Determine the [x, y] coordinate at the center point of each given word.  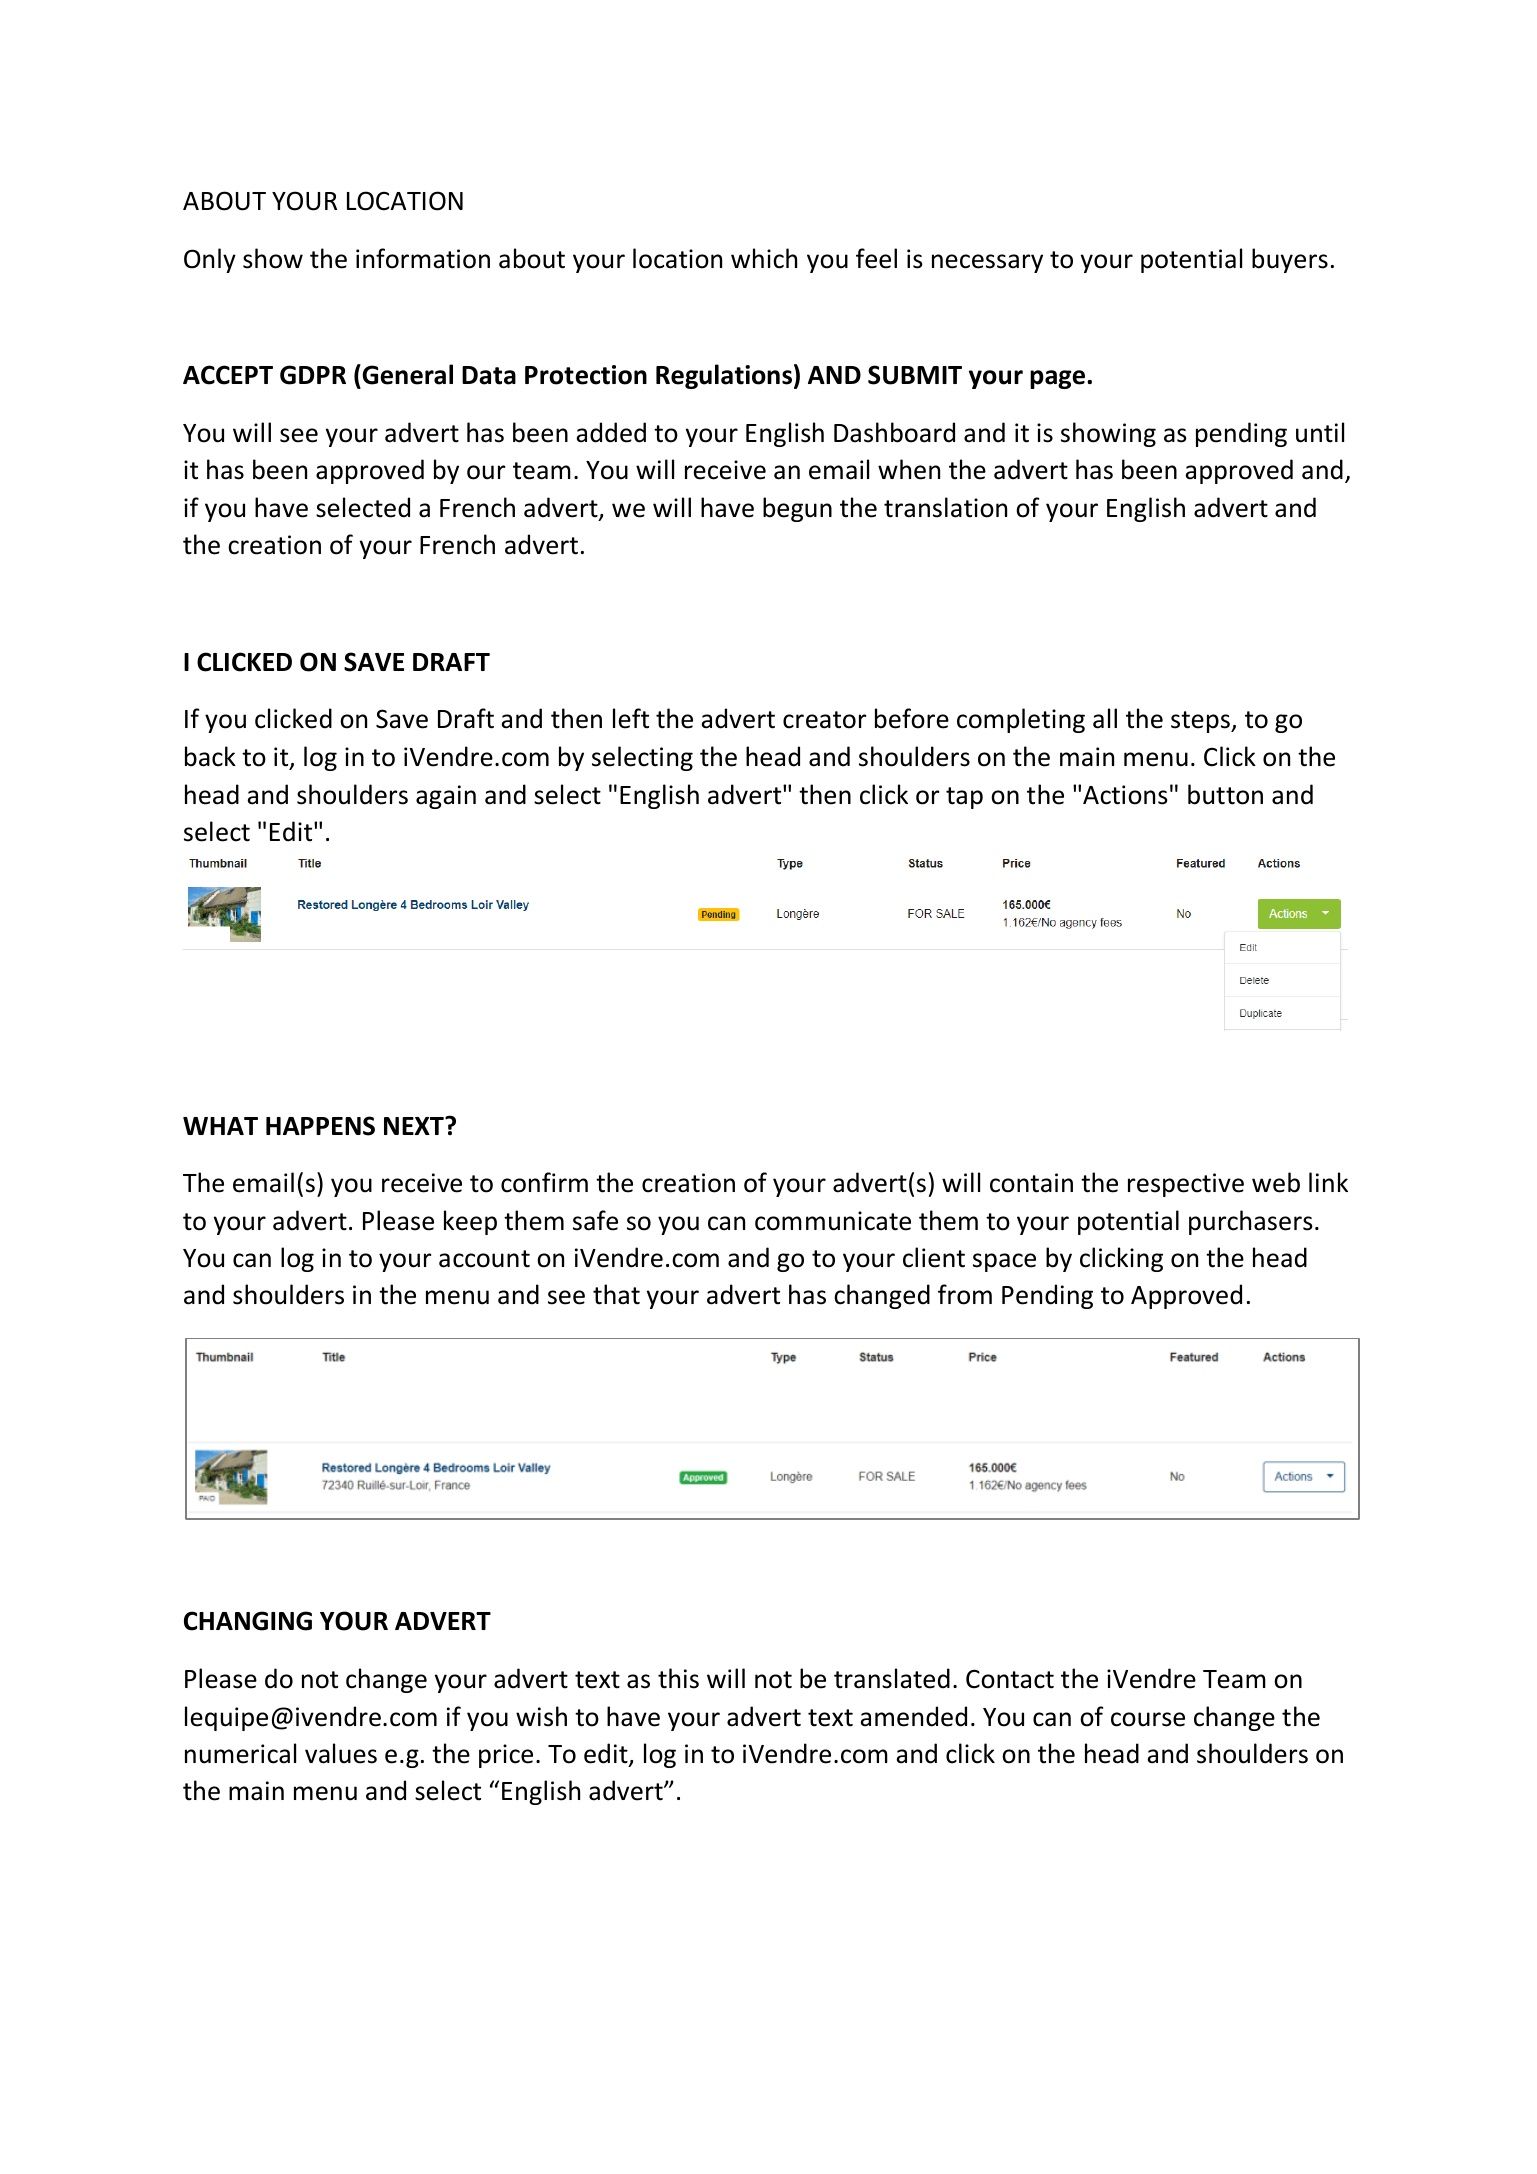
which [764, 258]
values [341, 1753]
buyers [1290, 260]
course [1148, 1719]
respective [1186, 1185]
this [678, 1678]
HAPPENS [320, 1126]
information [423, 258]
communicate [833, 1221]
